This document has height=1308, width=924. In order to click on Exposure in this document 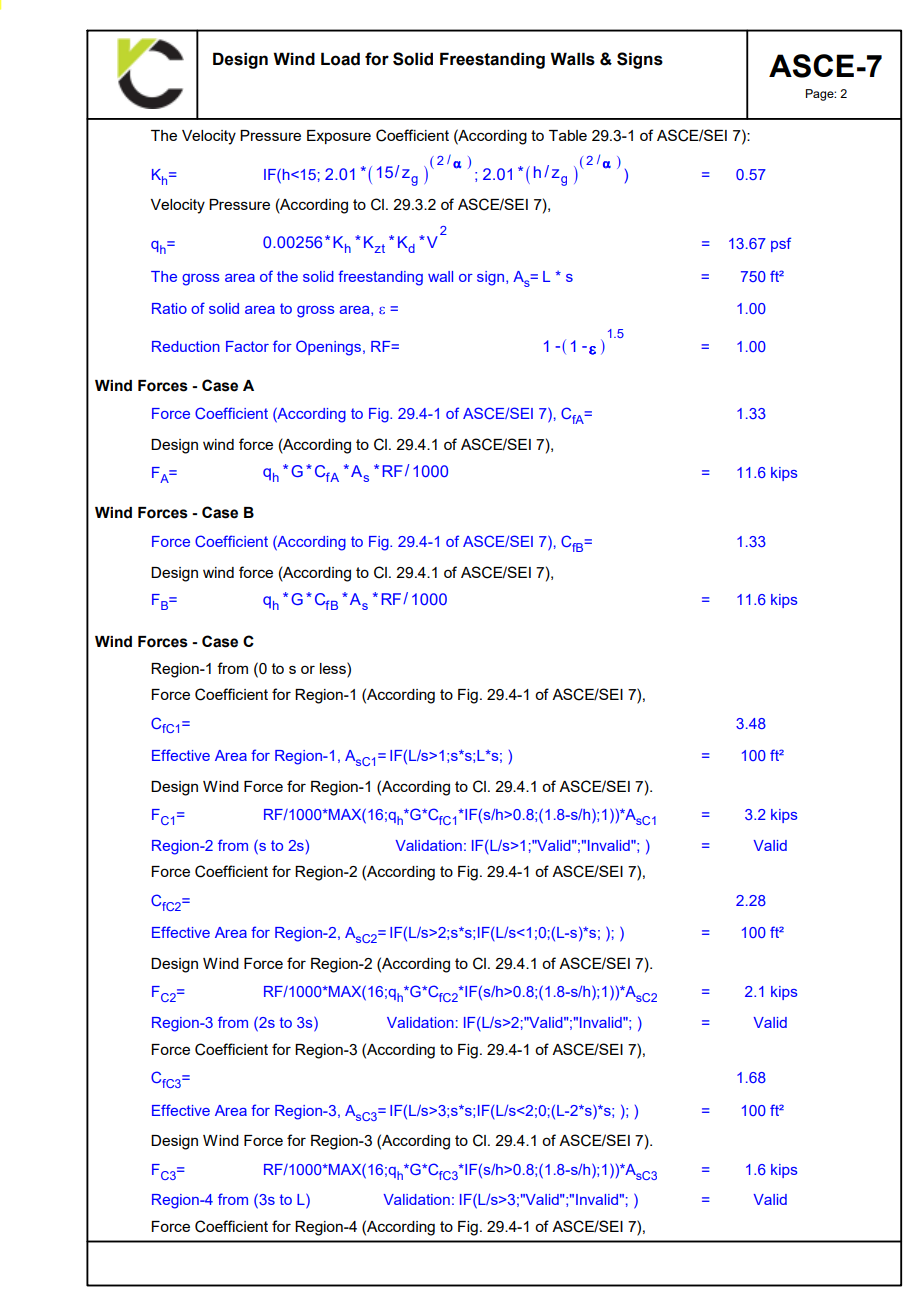, I will do `click(339, 137)`.
